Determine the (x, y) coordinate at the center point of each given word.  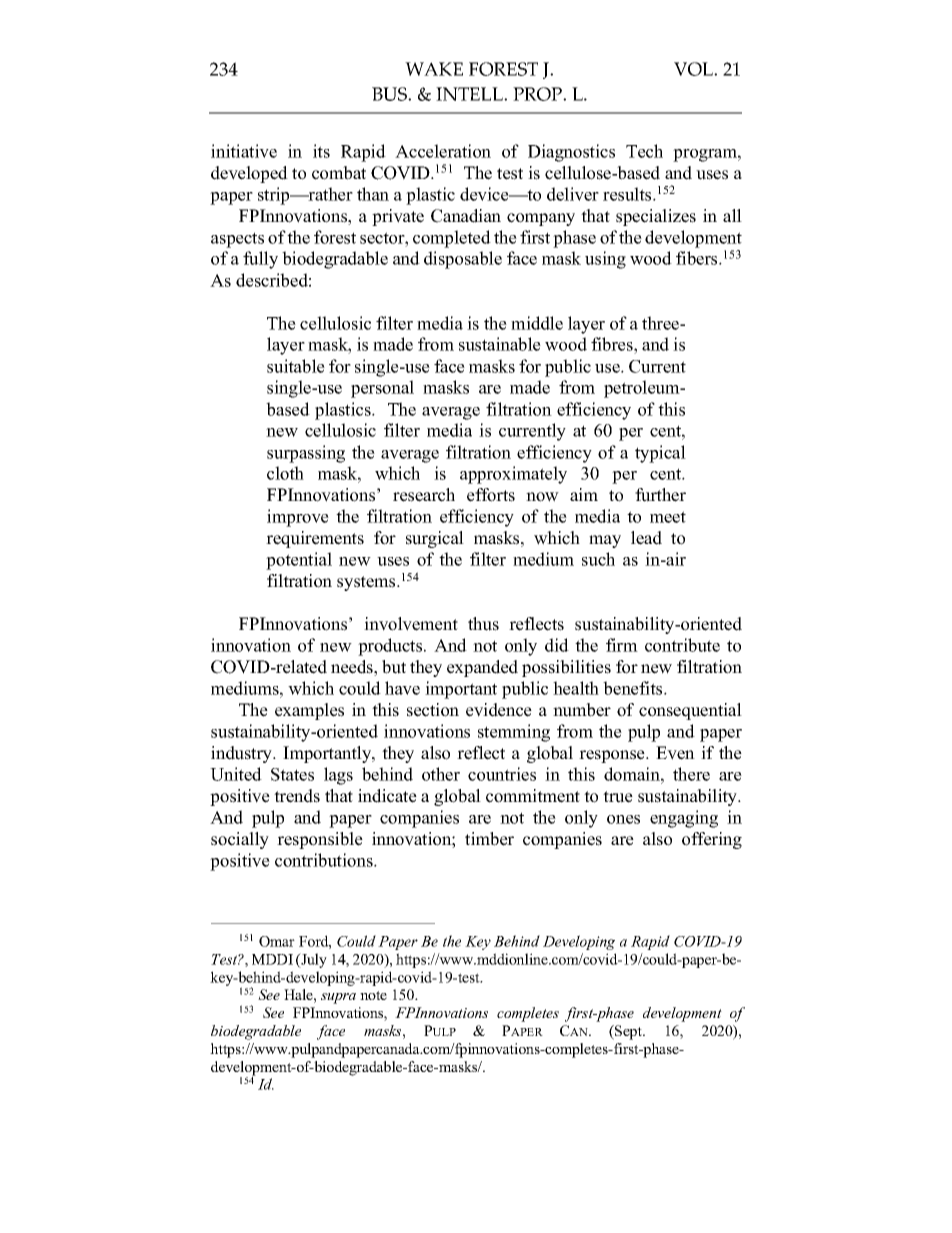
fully (260, 260)
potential (299, 561)
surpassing (306, 454)
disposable (463, 260)
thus (483, 624)
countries (502, 774)
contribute (682, 645)
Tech (644, 151)
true (618, 797)
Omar (277, 941)
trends (297, 796)
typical (660, 454)
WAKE (434, 69)
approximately (513, 475)
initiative (244, 151)
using (605, 260)
